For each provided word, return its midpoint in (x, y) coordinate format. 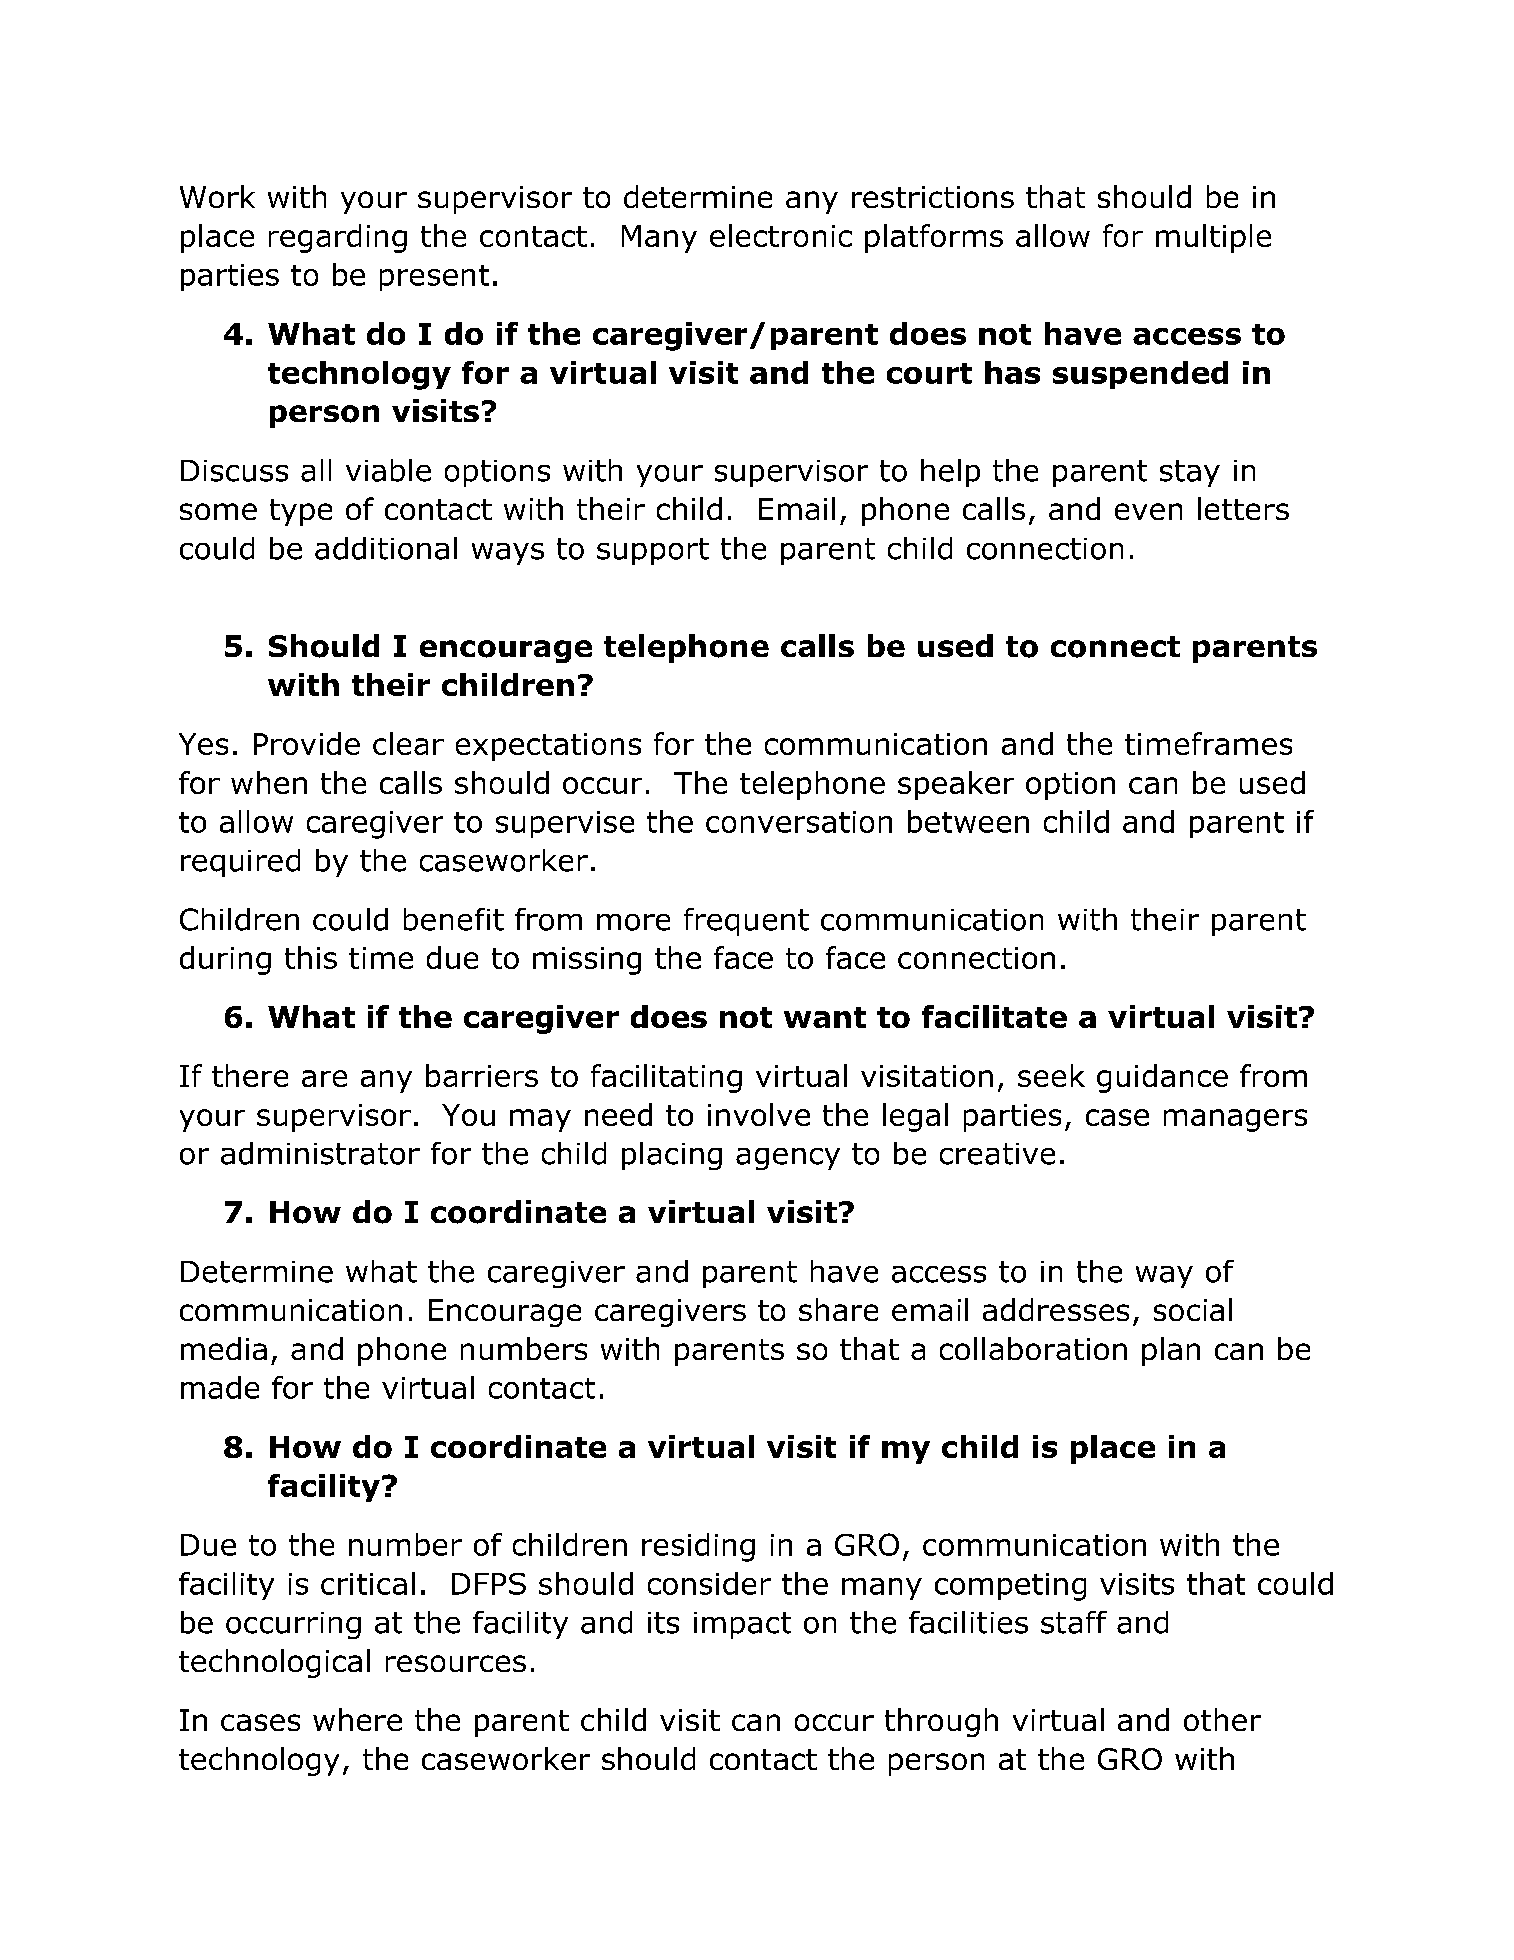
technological (274, 1663)
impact (742, 1625)
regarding (338, 238)
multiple (1213, 238)
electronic (781, 235)
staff (1074, 1622)
